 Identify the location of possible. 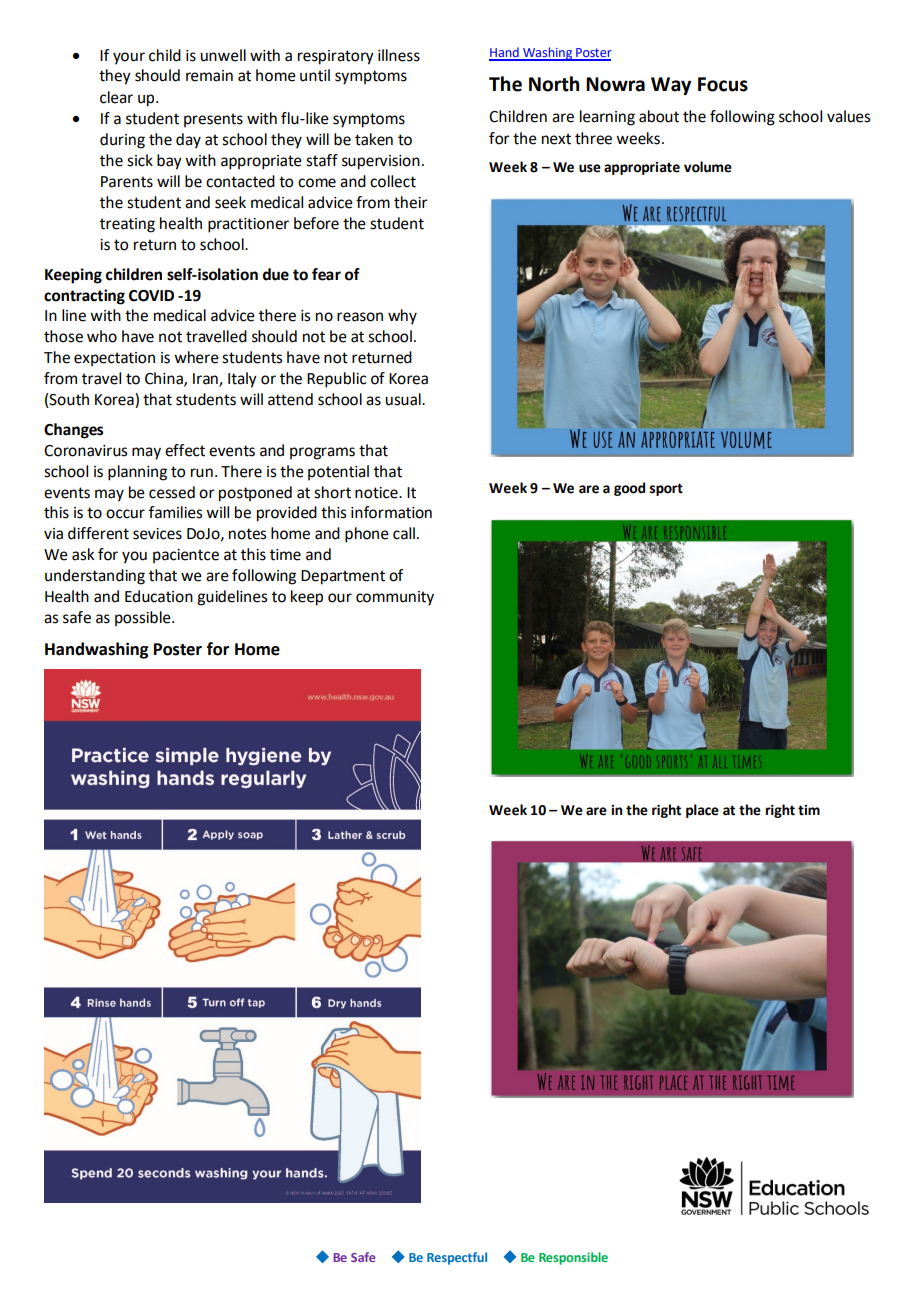
(144, 618).
